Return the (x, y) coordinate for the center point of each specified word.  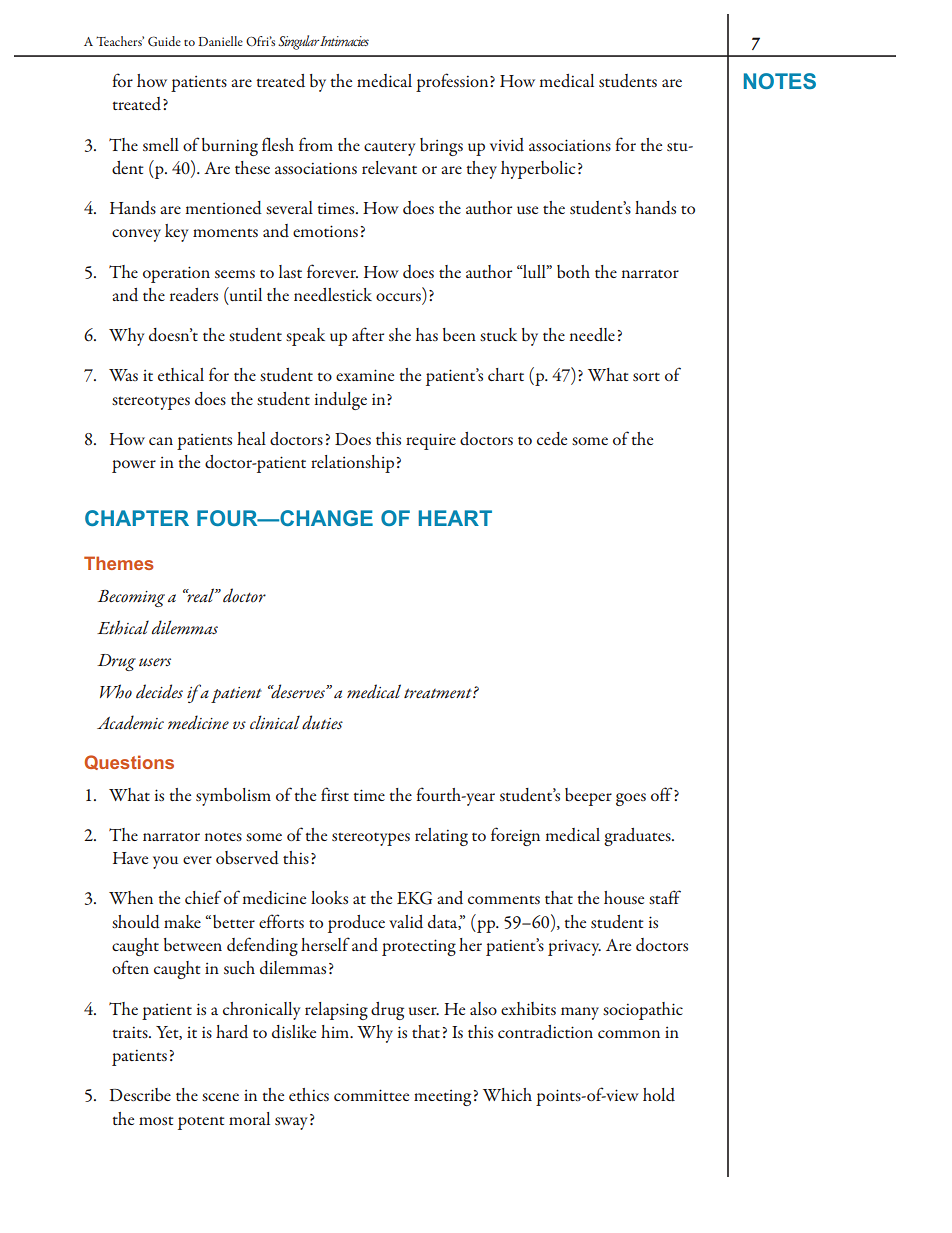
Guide (164, 41)
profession (453, 82)
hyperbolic (538, 170)
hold (659, 1095)
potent (201, 1123)
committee (371, 1095)
